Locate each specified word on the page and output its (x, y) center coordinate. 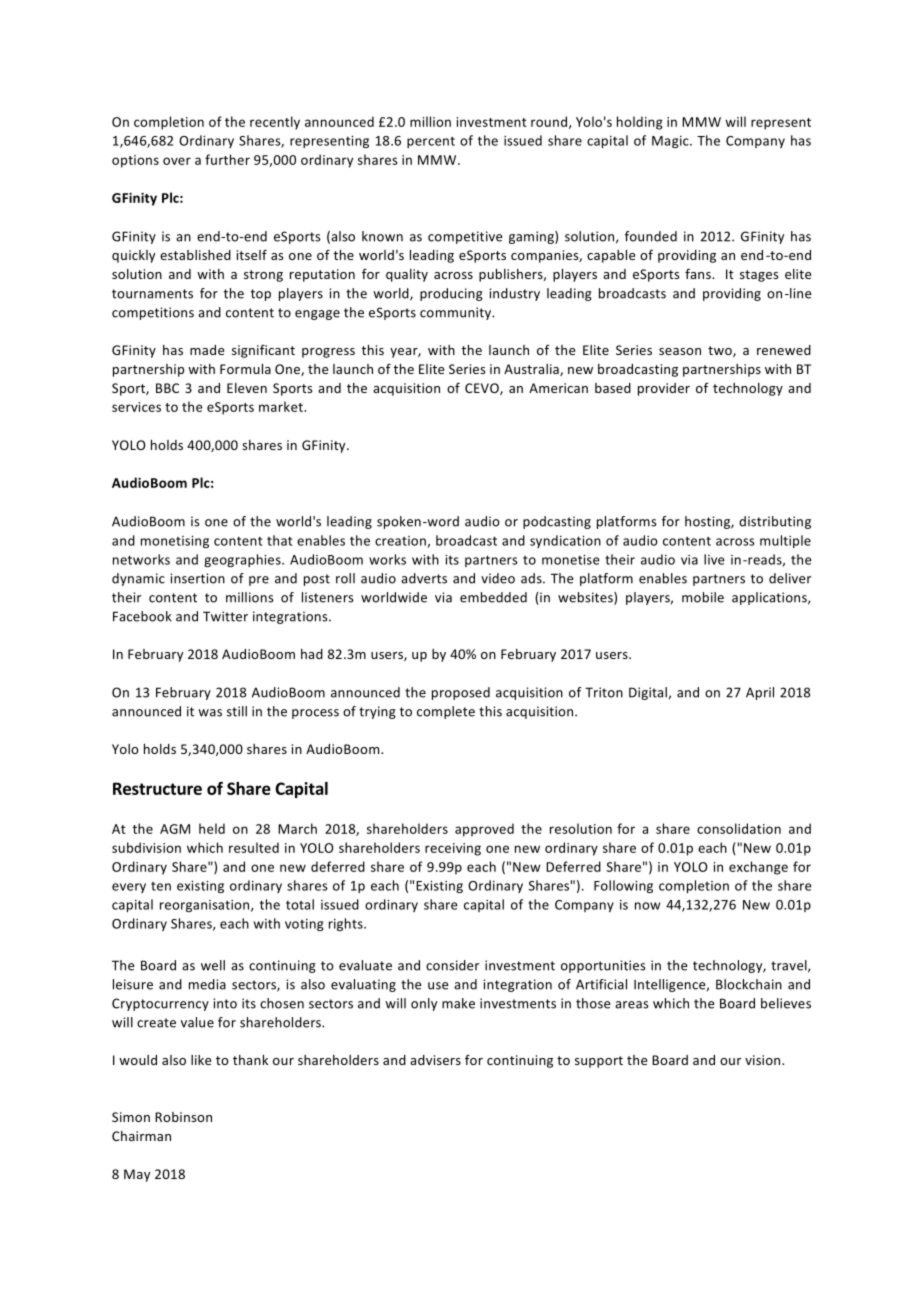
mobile (703, 597)
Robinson (183, 1117)
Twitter (225, 616)
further (227, 159)
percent (431, 142)
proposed (461, 693)
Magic (671, 142)
